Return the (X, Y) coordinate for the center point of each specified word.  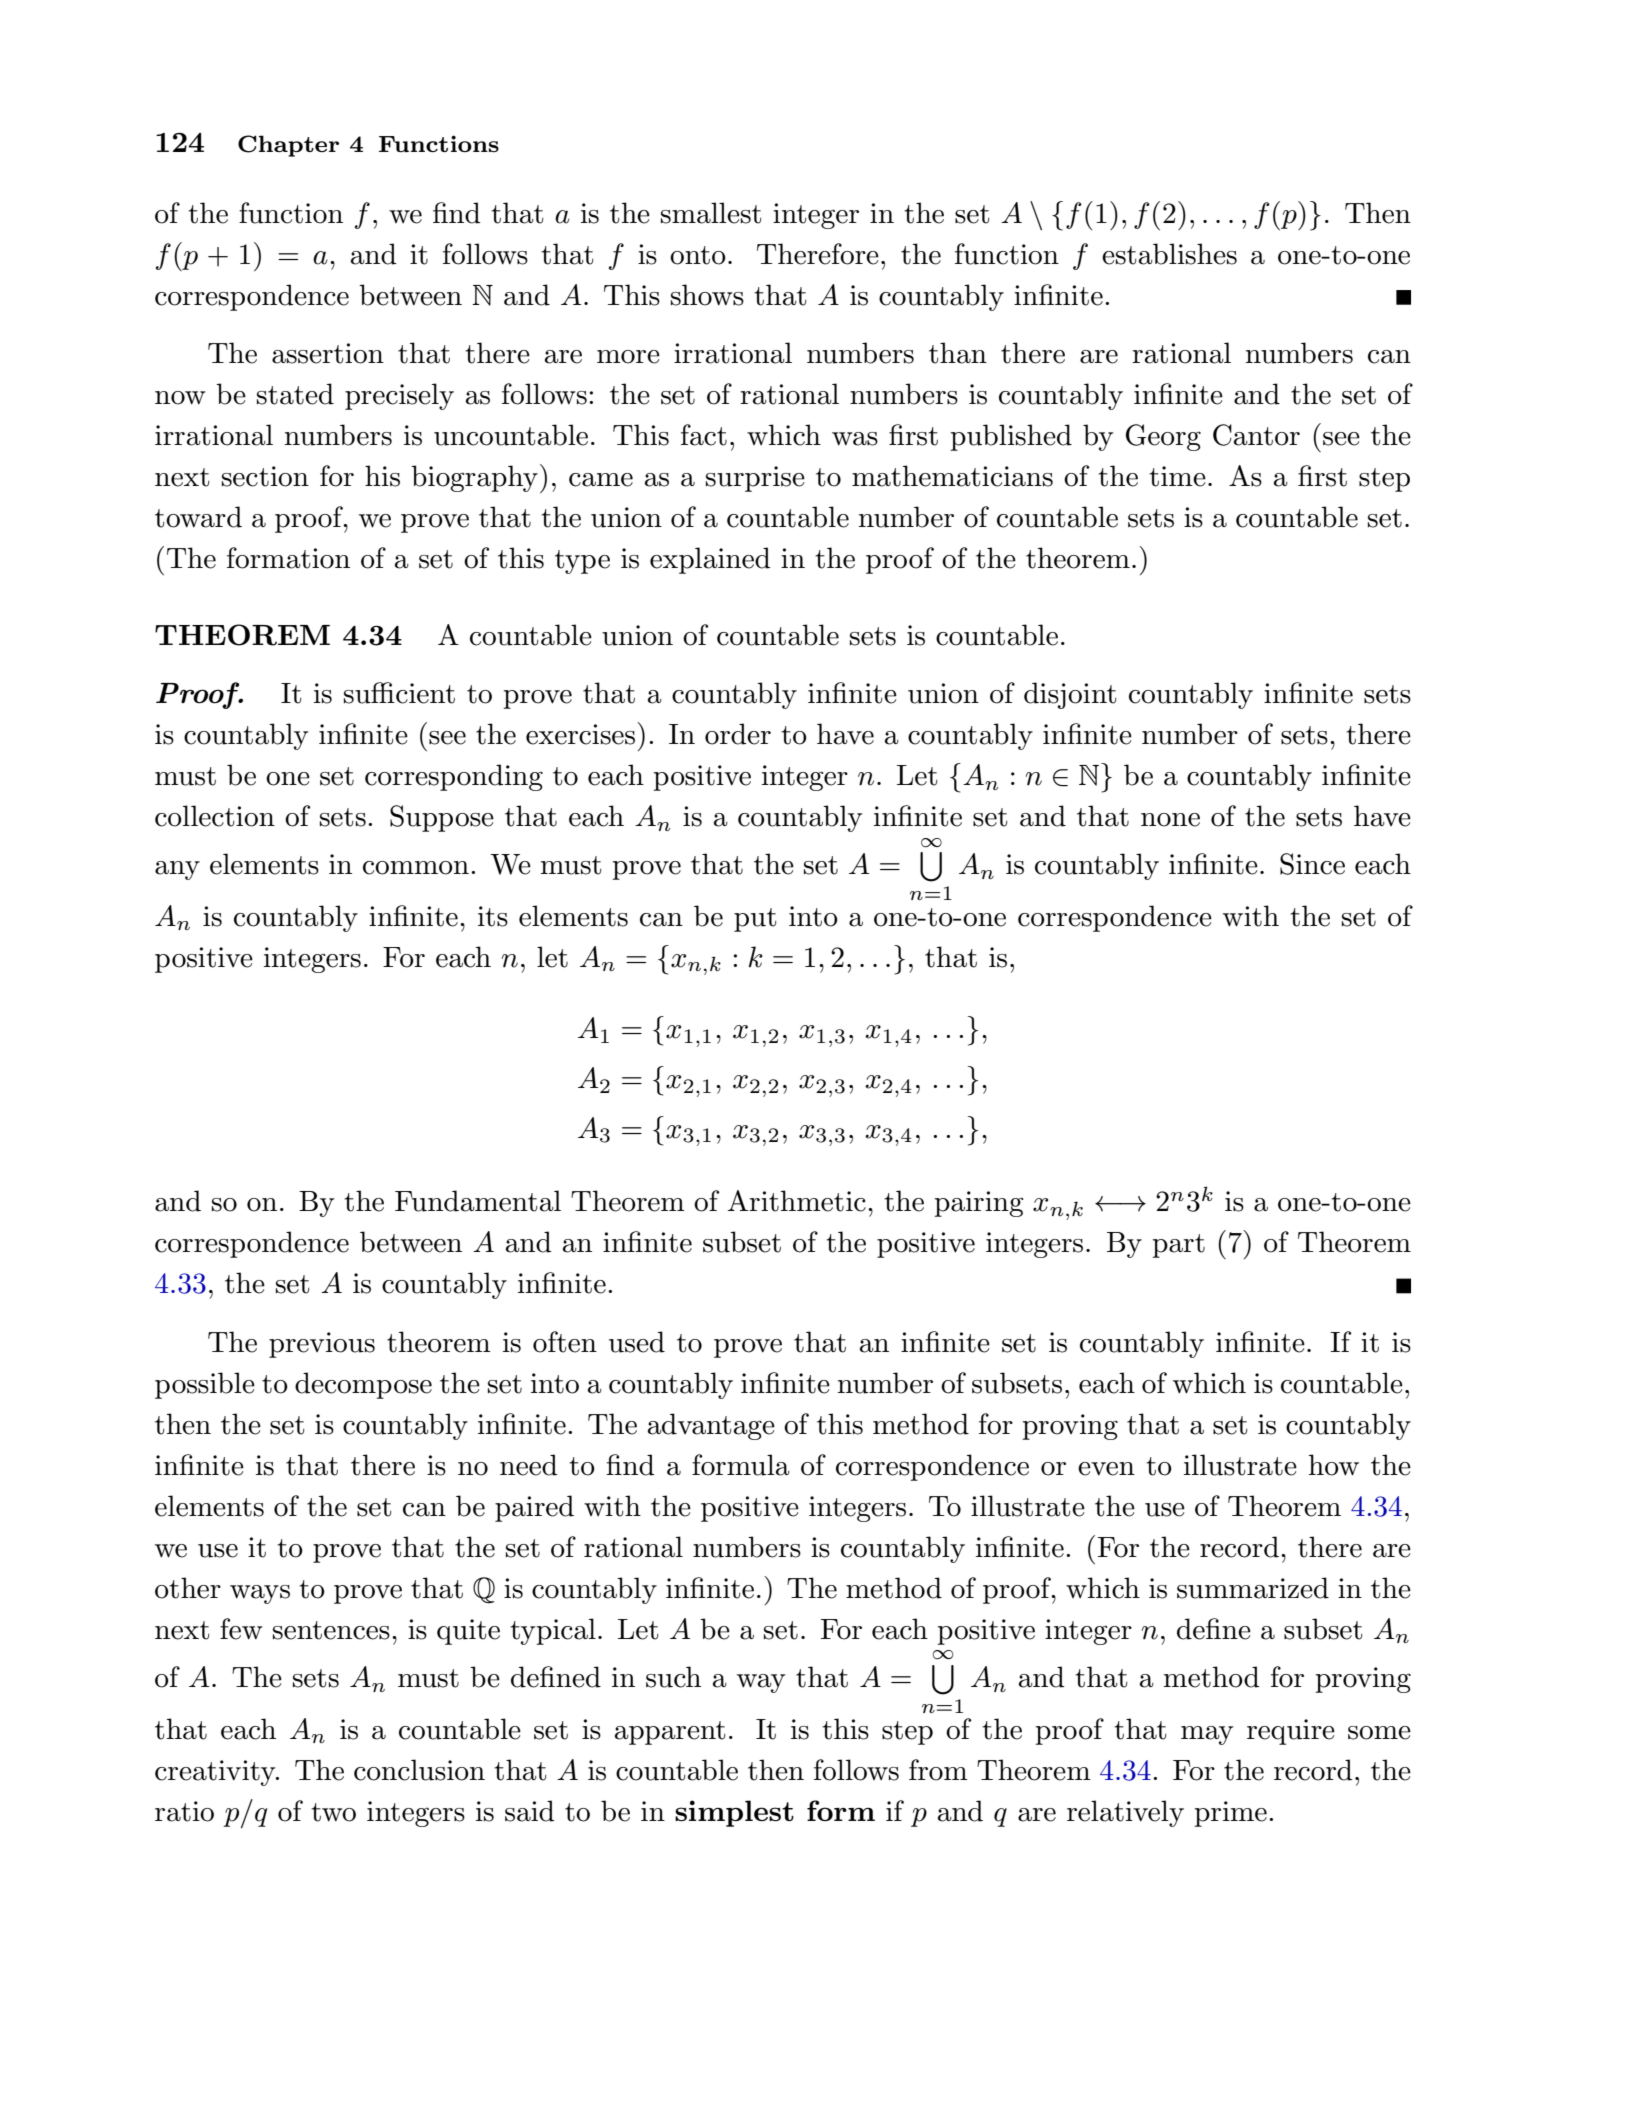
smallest (711, 213)
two (333, 1812)
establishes (1169, 254)
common (416, 868)
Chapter (288, 146)
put (755, 920)
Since (1312, 864)
